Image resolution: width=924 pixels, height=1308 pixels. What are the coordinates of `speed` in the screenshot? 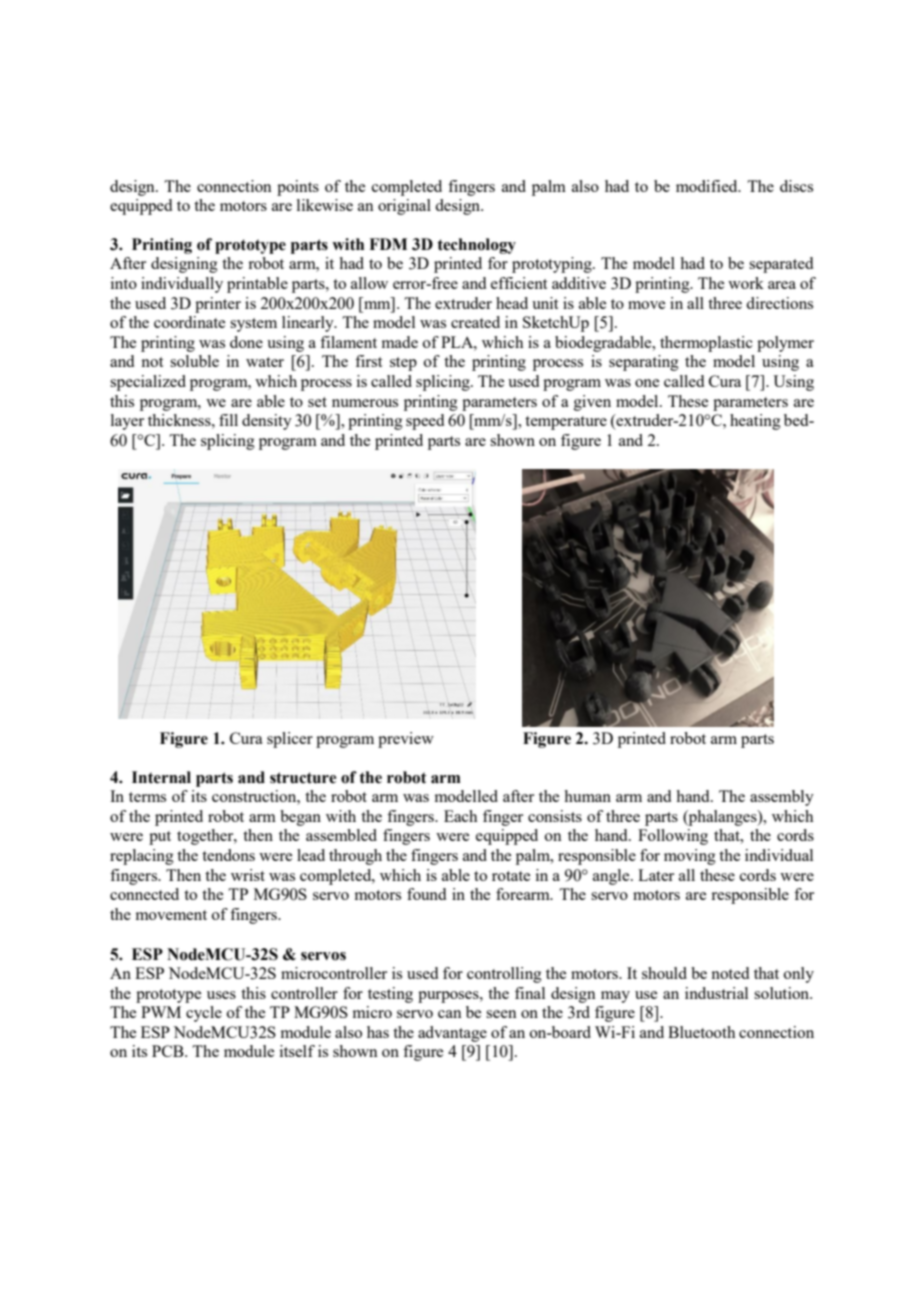 It's located at (425, 422).
